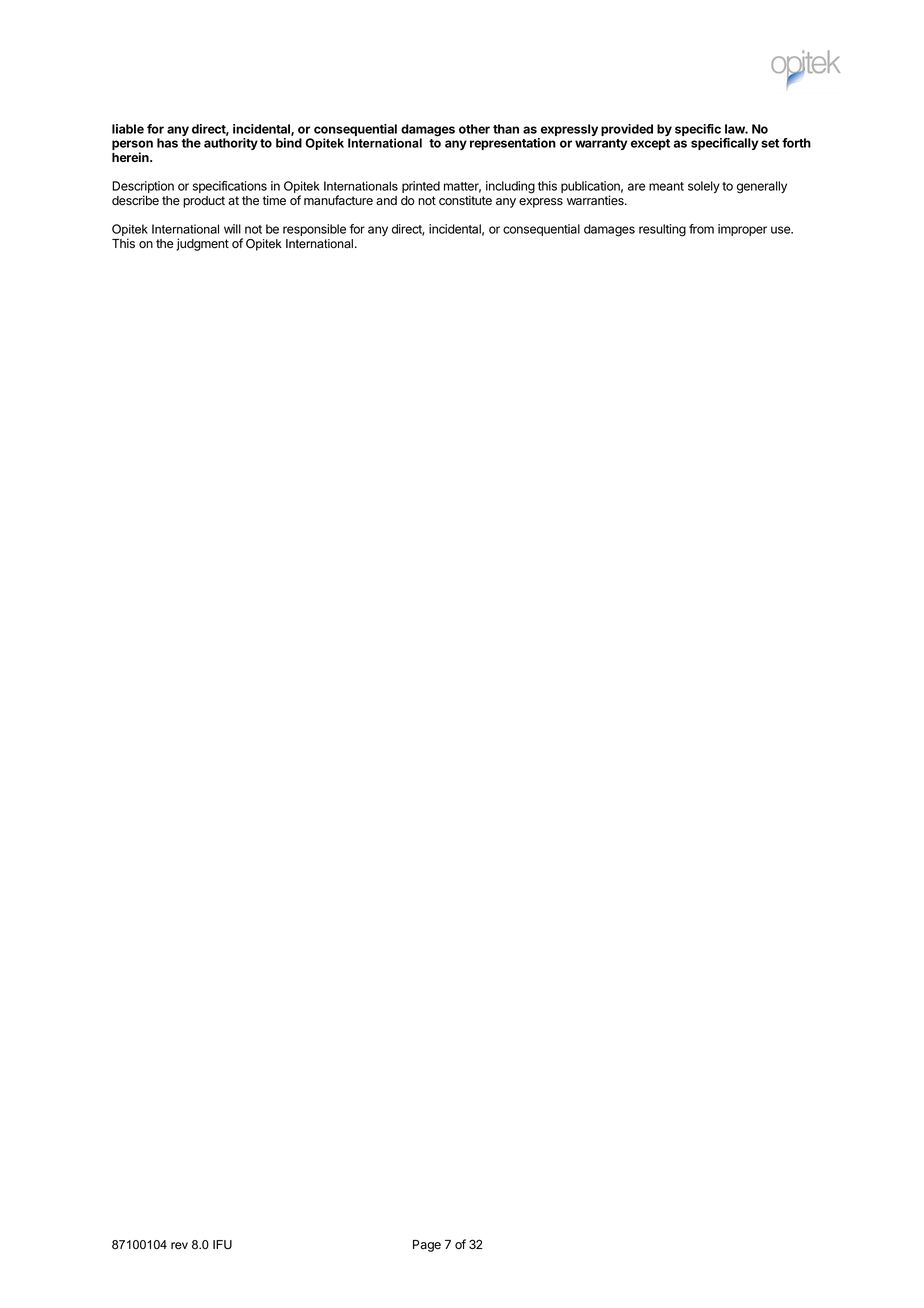 This document has width=924, height=1308. I want to click on judgment, so click(202, 244).
